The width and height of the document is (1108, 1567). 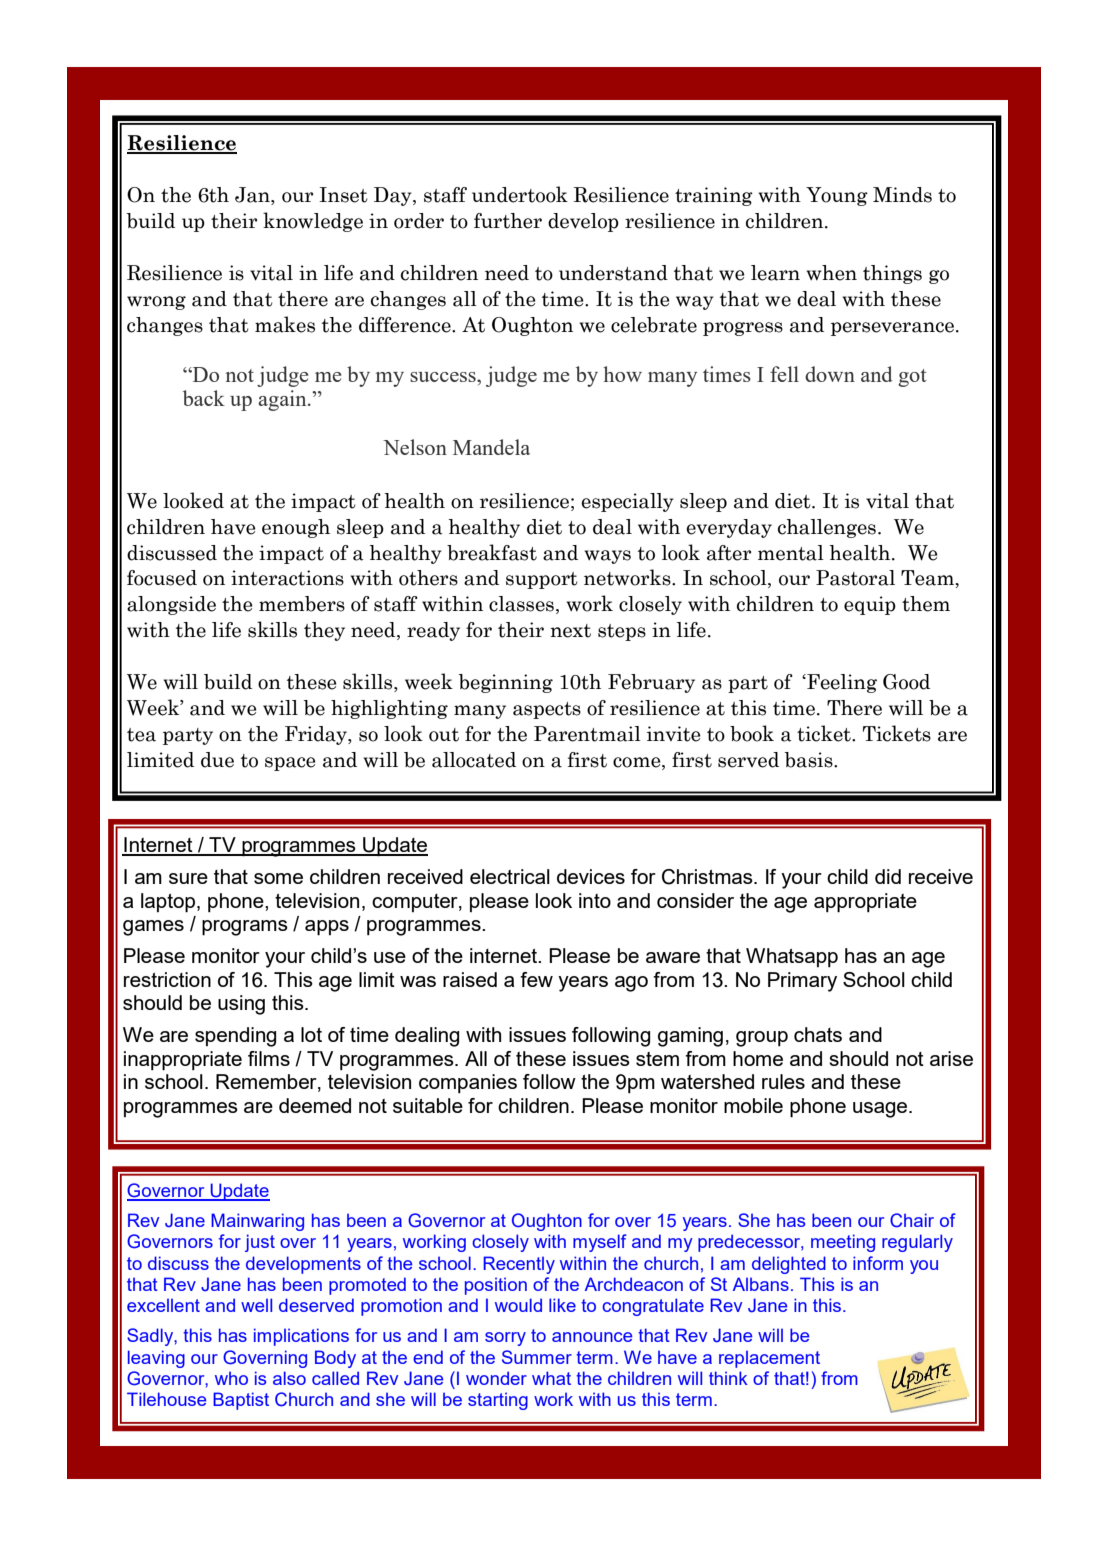 I want to click on who, so click(x=231, y=1378).
